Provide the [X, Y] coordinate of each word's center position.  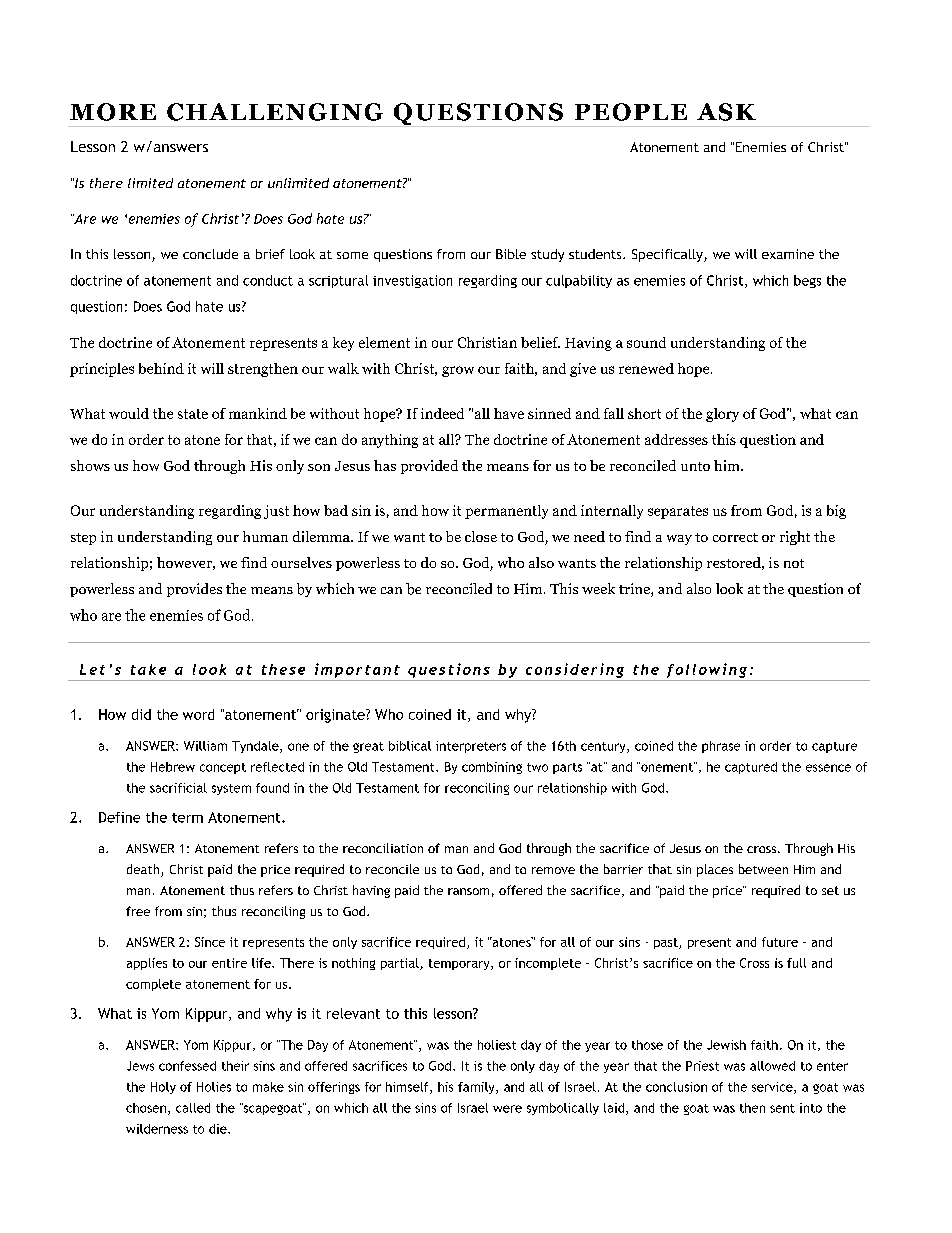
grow [458, 371]
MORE [113, 112]
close [481, 536]
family [477, 1088]
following [707, 670]
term [187, 818]
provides [194, 590]
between [763, 869]
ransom [468, 891]
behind [161, 368]
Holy [163, 1088]
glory [722, 415]
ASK [726, 112]
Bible [511, 254]
